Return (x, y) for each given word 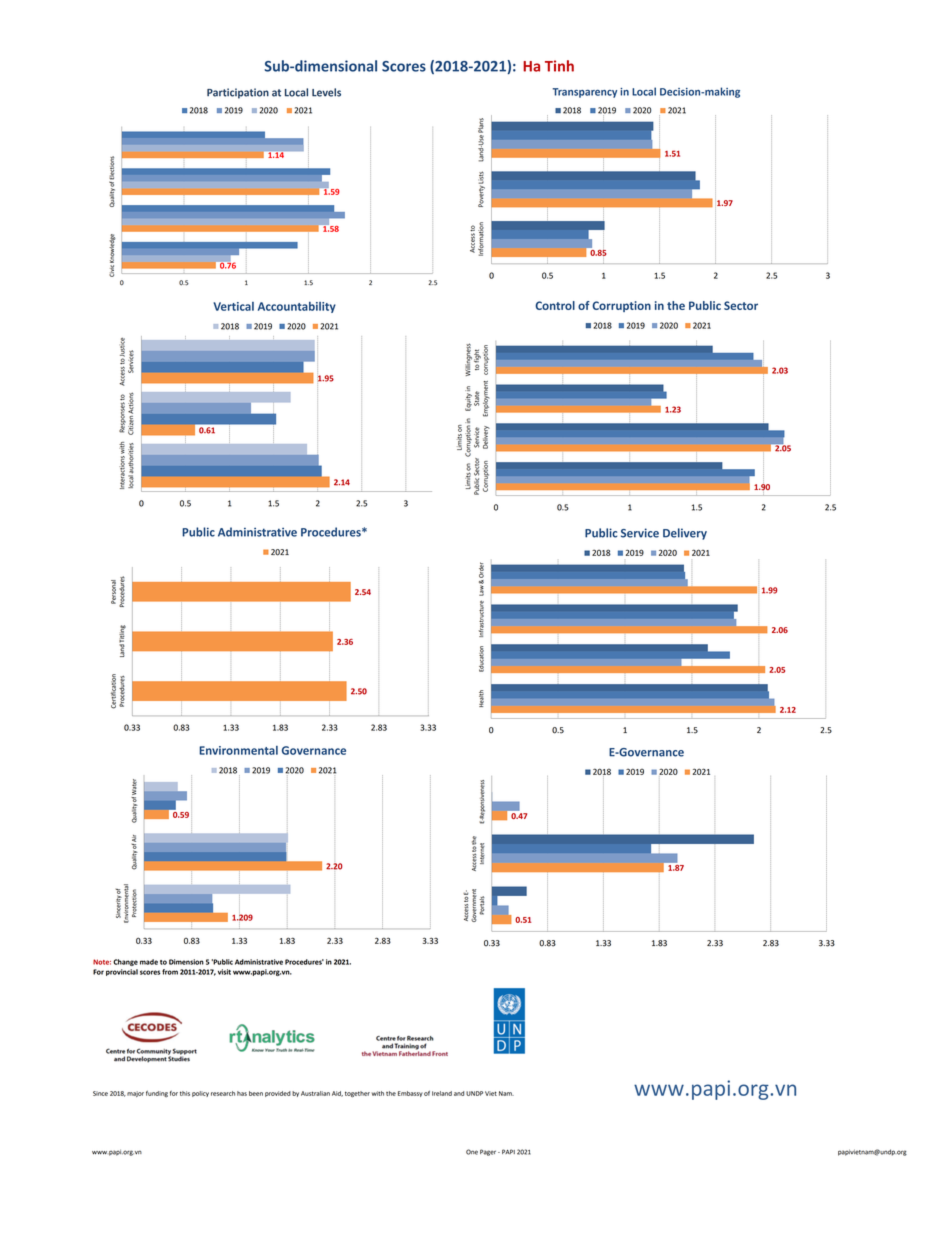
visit (224, 972)
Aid (337, 1094)
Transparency (584, 93)
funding (157, 1094)
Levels (326, 92)
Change (125, 962)
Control (555, 305)
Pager (489, 1152)
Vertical (233, 306)
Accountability (297, 307)
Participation (238, 93)
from (170, 972)
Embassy (410, 1094)
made (149, 962)
